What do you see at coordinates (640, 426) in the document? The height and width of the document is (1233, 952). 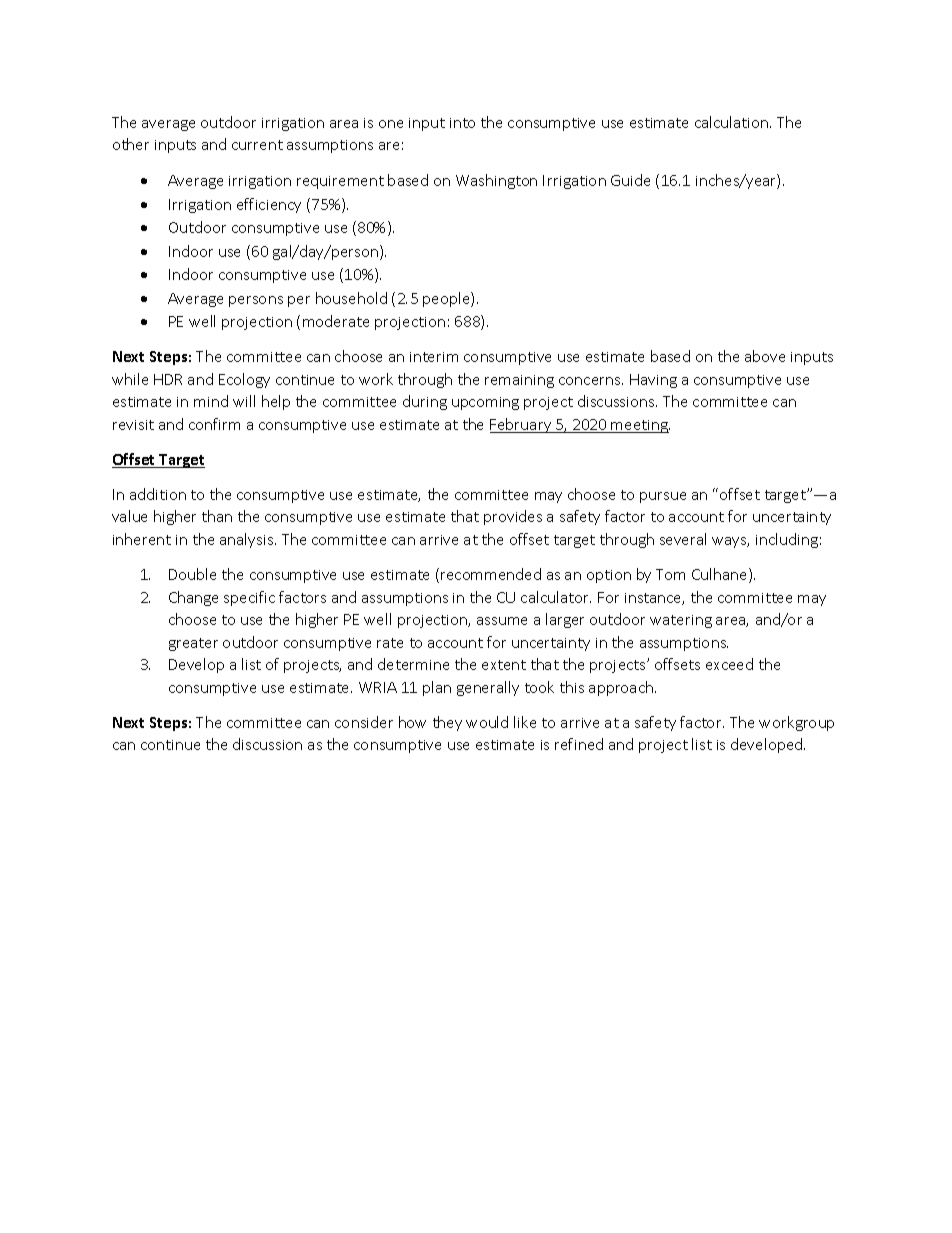 I see `meeting` at bounding box center [640, 426].
